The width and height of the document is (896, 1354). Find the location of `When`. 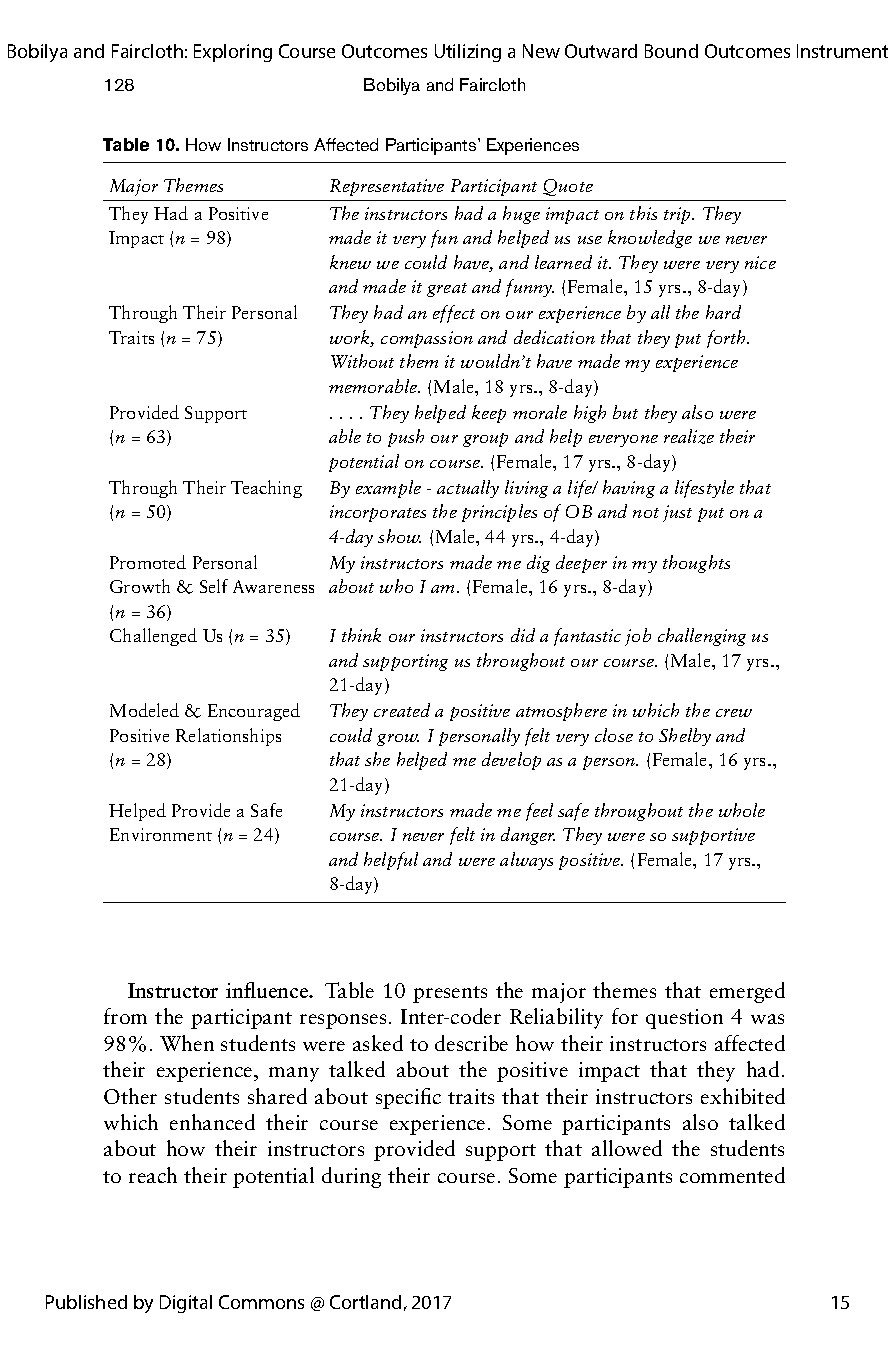

When is located at coordinates (187, 1043).
